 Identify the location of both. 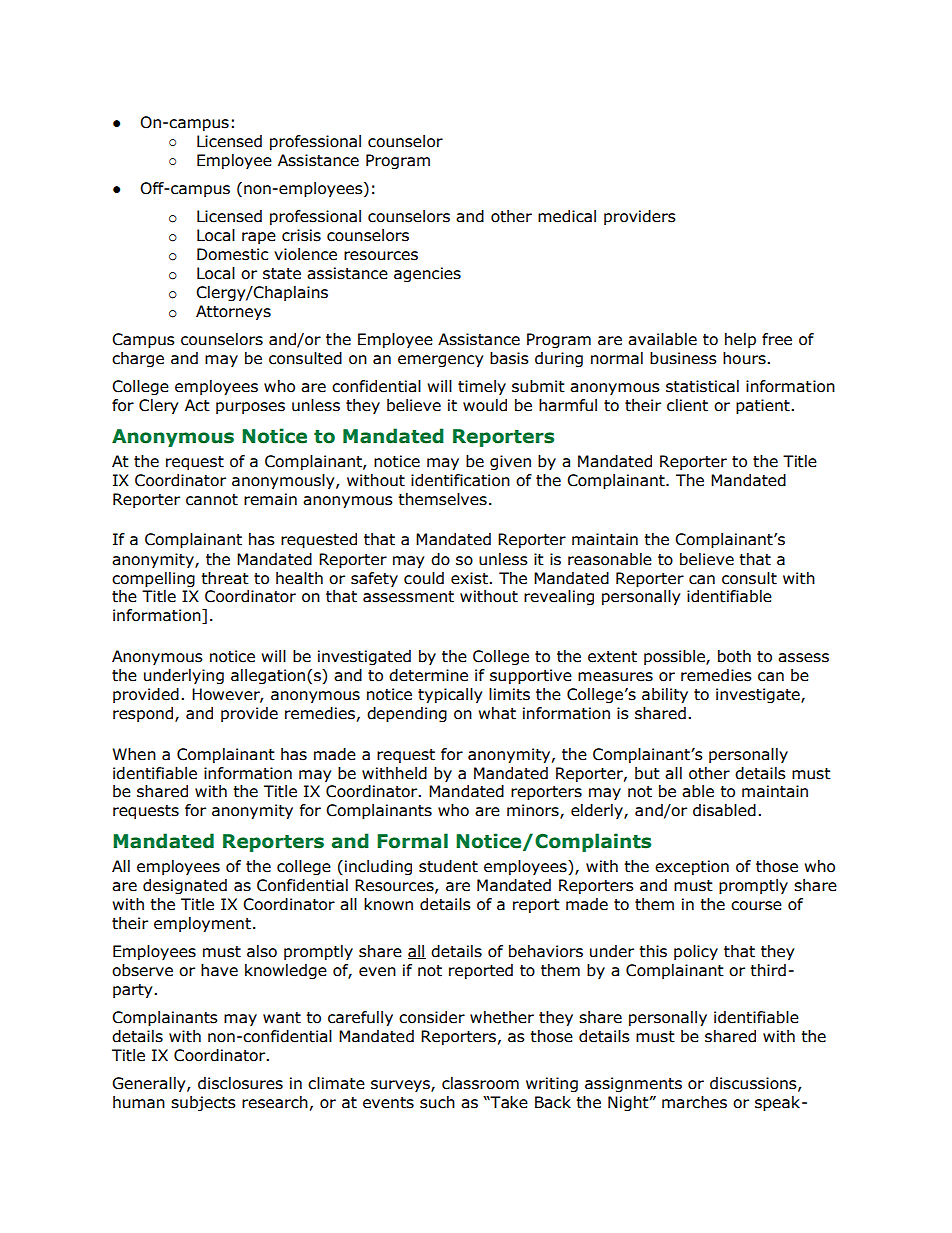
(734, 656).
